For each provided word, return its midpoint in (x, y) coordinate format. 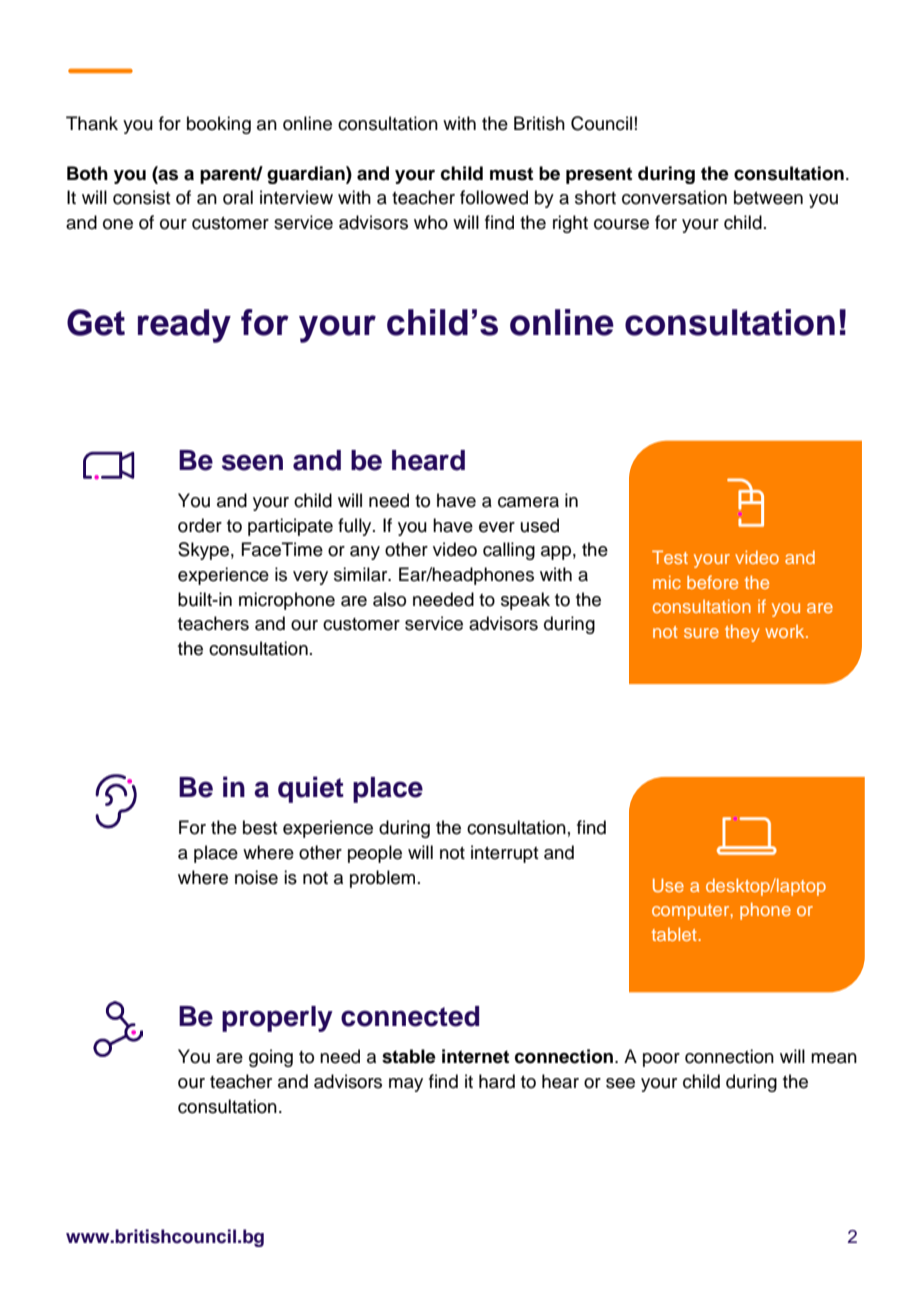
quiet (311, 789)
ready (184, 326)
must (511, 174)
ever (497, 527)
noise (256, 877)
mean (834, 1058)
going (271, 1058)
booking (219, 125)
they (742, 633)
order (200, 525)
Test (670, 557)
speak (525, 601)
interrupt (505, 854)
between (768, 197)
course (621, 224)
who (431, 222)
